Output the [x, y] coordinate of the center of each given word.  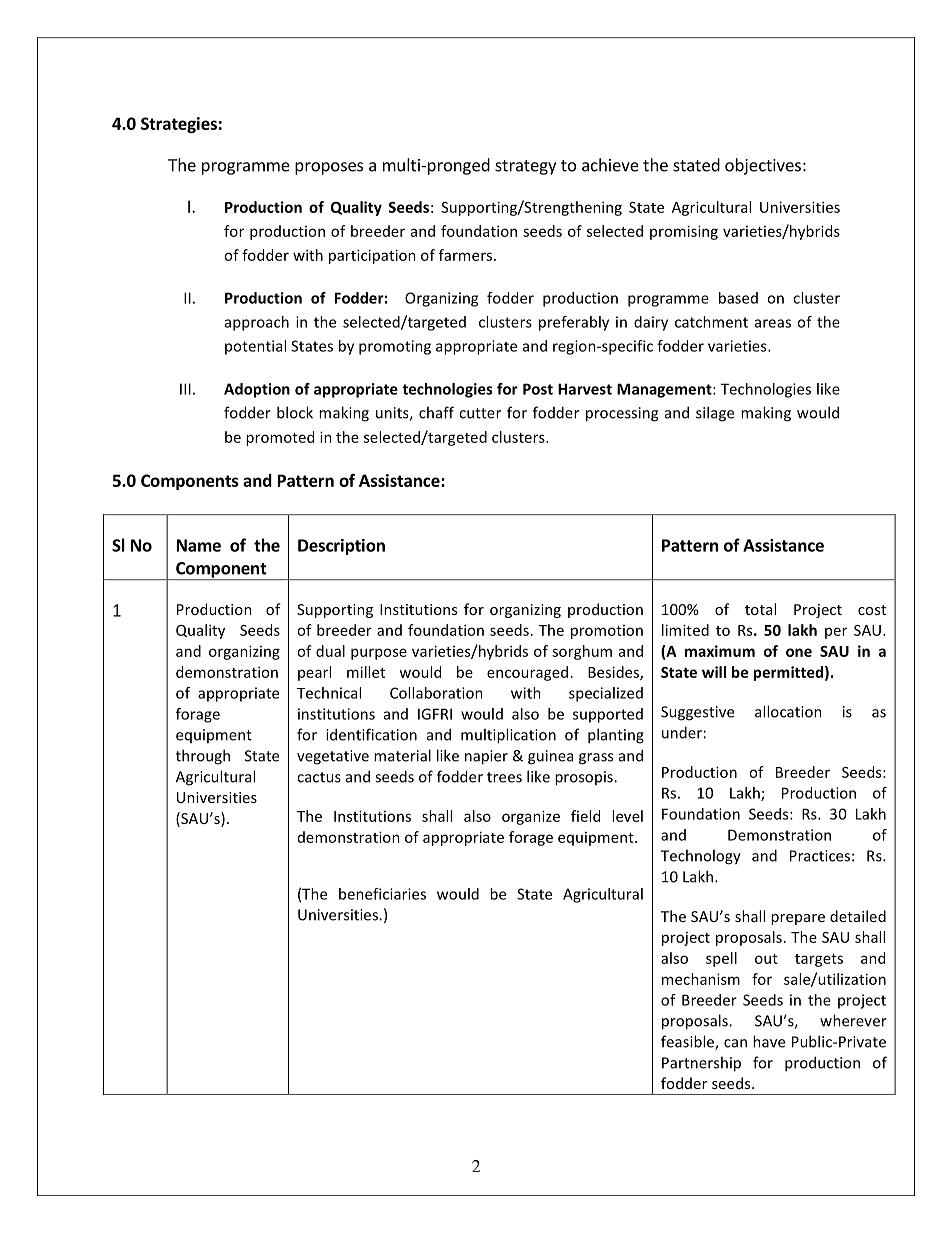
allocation [788, 711]
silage [715, 414]
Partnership [701, 1064]
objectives [763, 166]
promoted [280, 438]
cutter [480, 413]
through [203, 757]
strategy [525, 167]
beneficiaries [382, 894]
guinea [550, 757]
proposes [329, 168]
